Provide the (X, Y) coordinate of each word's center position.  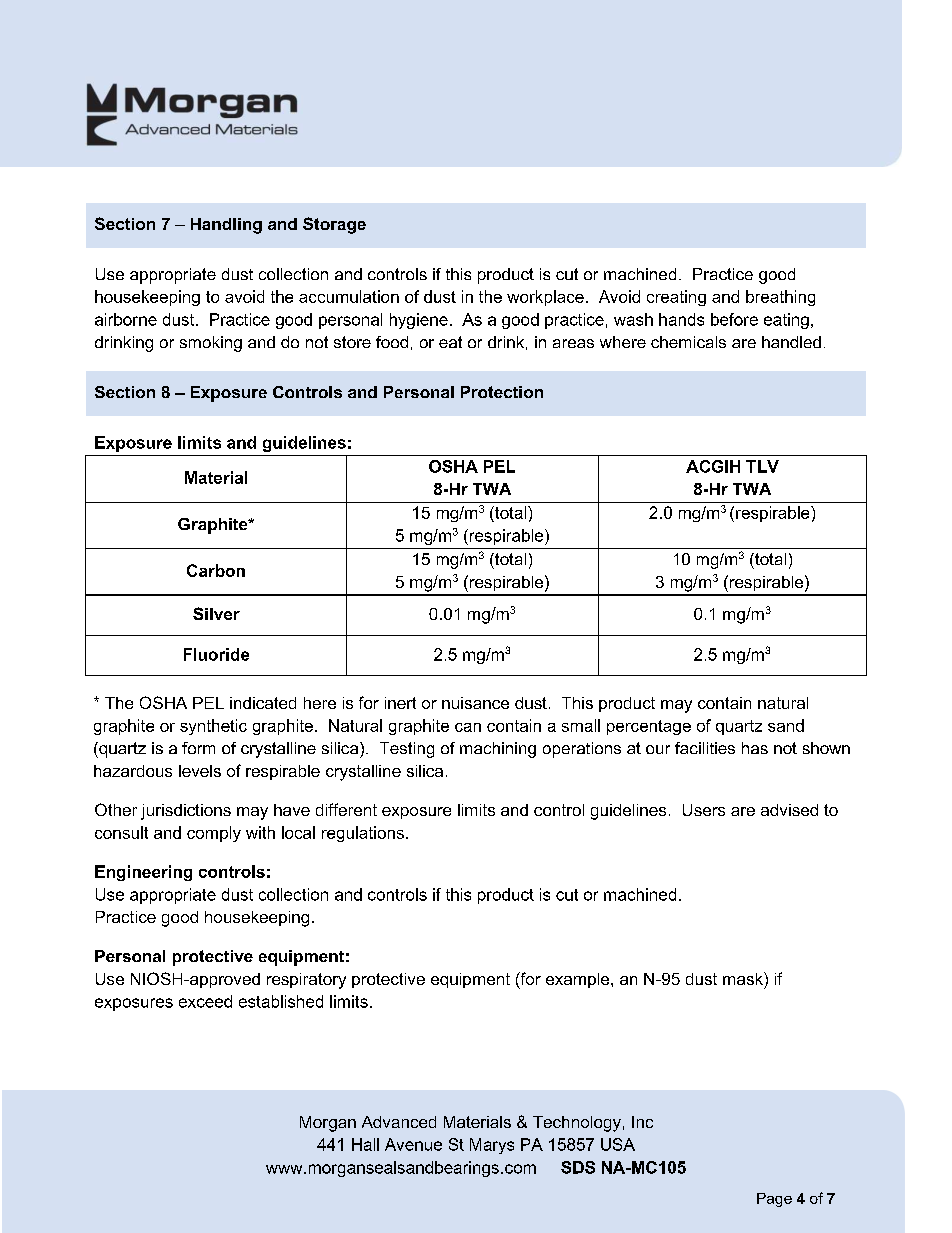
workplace (545, 298)
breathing (780, 298)
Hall (365, 1144)
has (755, 748)
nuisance (475, 703)
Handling (226, 226)
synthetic (213, 727)
